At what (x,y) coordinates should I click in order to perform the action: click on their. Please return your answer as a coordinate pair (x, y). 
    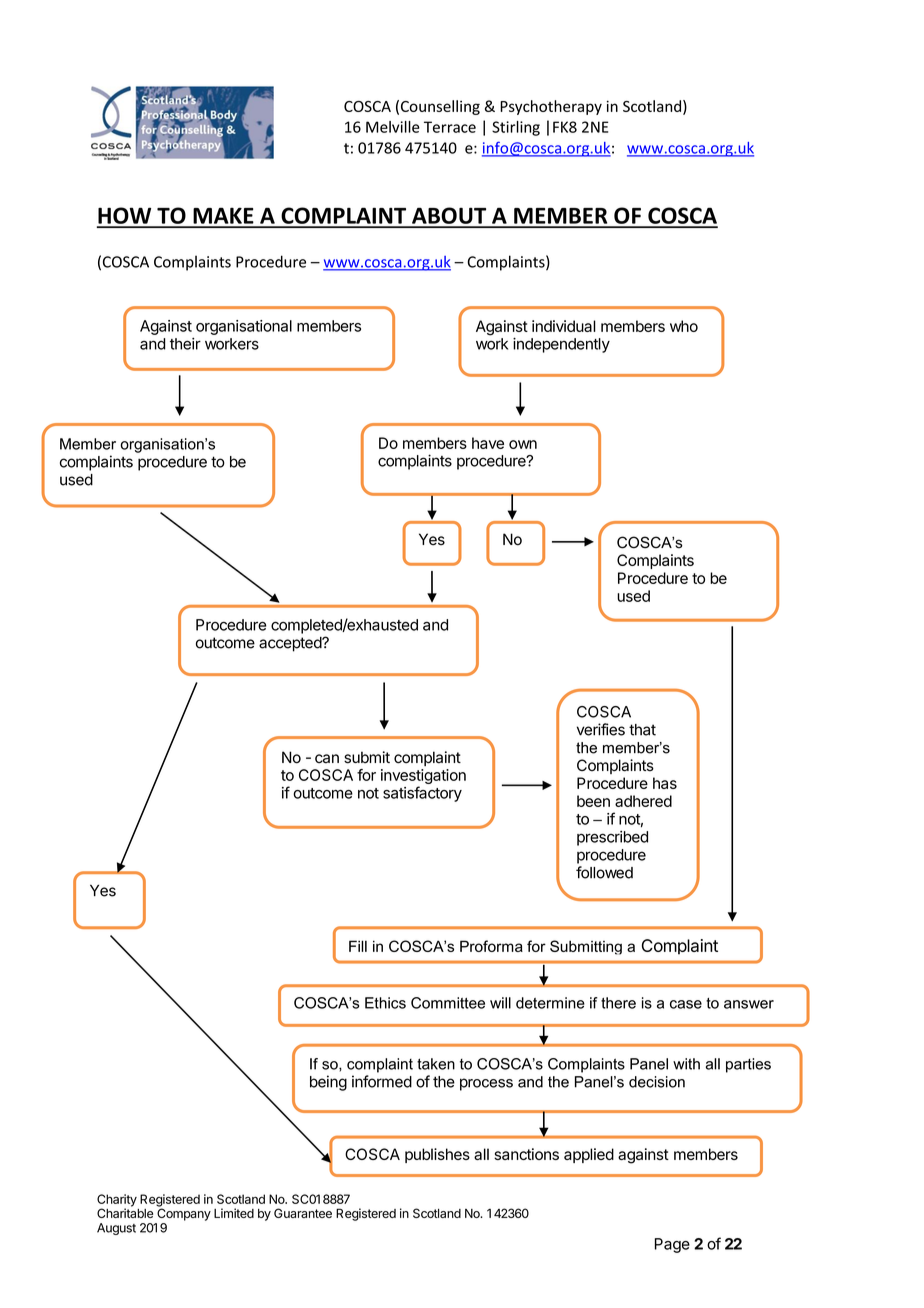
    Looking at the image, I should click on (185, 344).
